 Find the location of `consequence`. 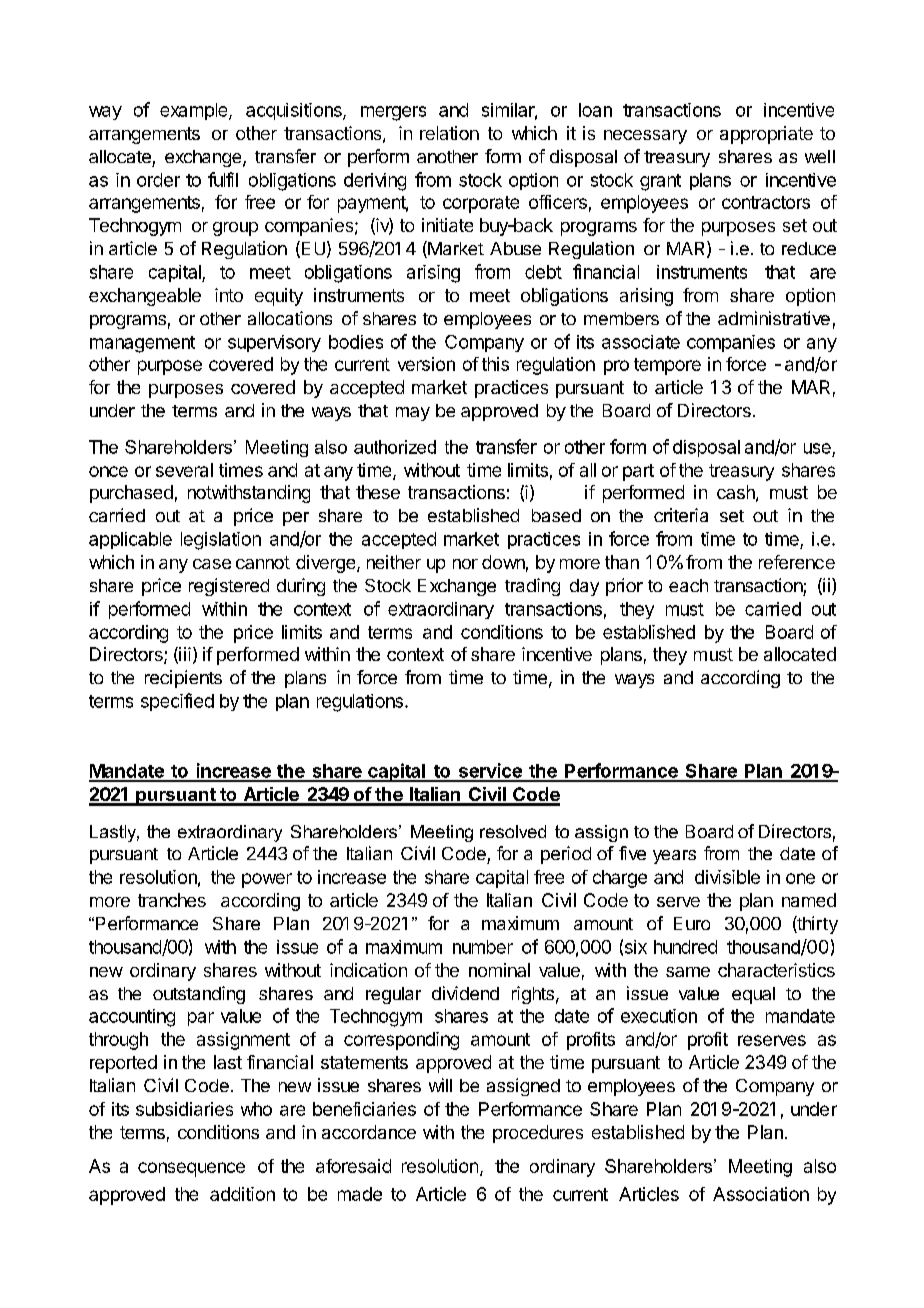

consequence is located at coordinates (191, 1169).
